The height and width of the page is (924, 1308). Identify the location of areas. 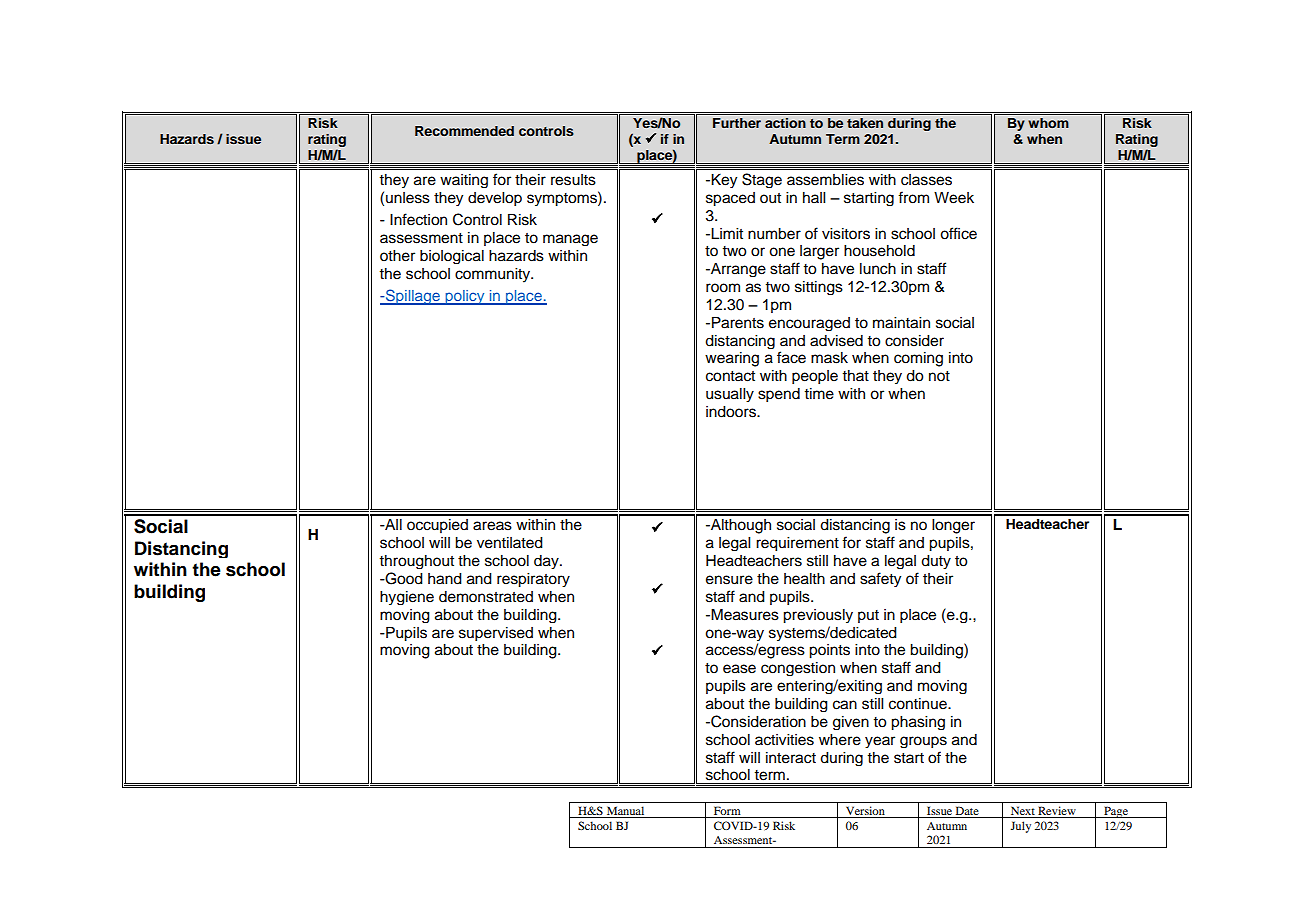
(492, 526).
